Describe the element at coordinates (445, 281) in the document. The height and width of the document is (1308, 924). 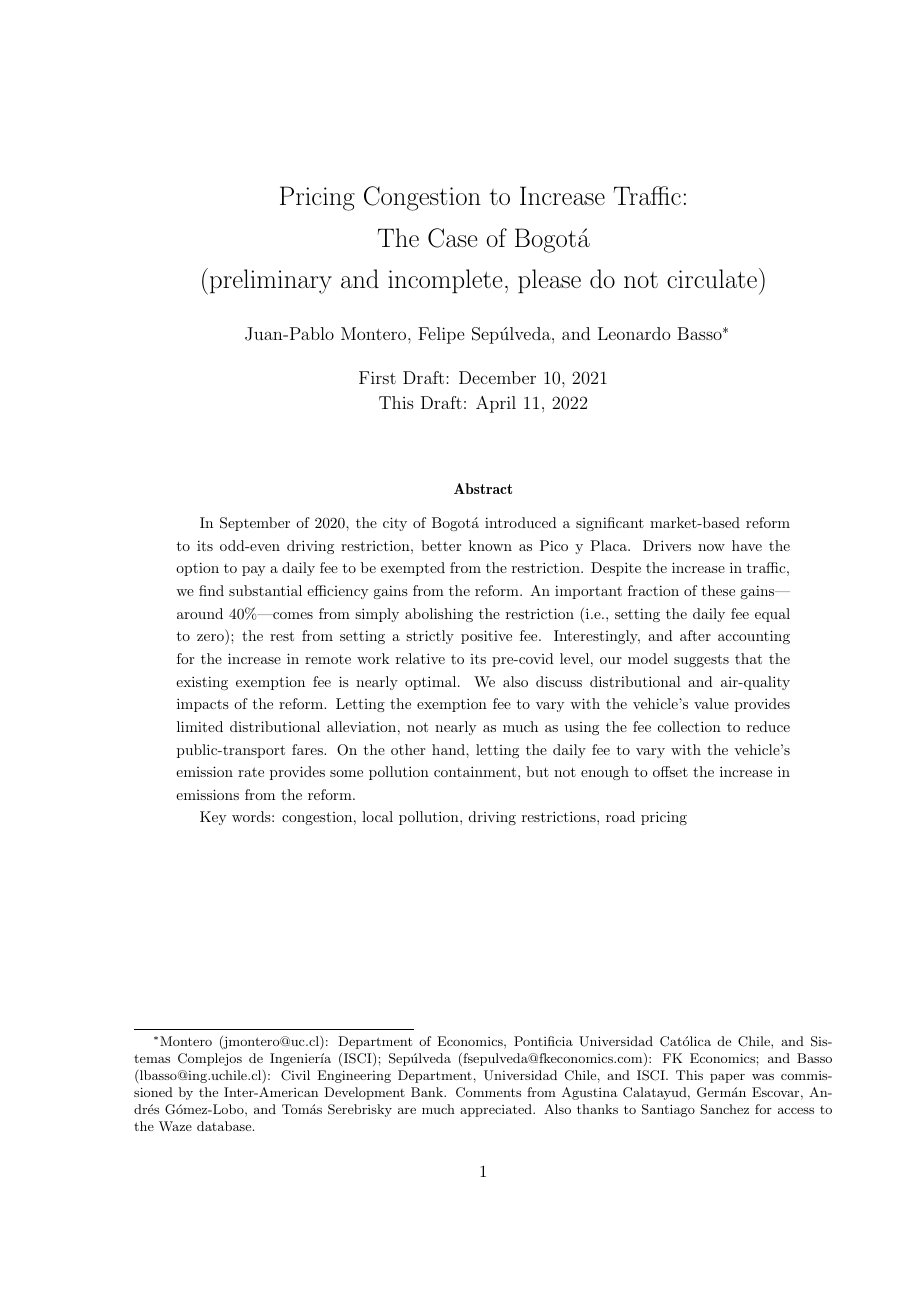
I see `incomplete` at that location.
